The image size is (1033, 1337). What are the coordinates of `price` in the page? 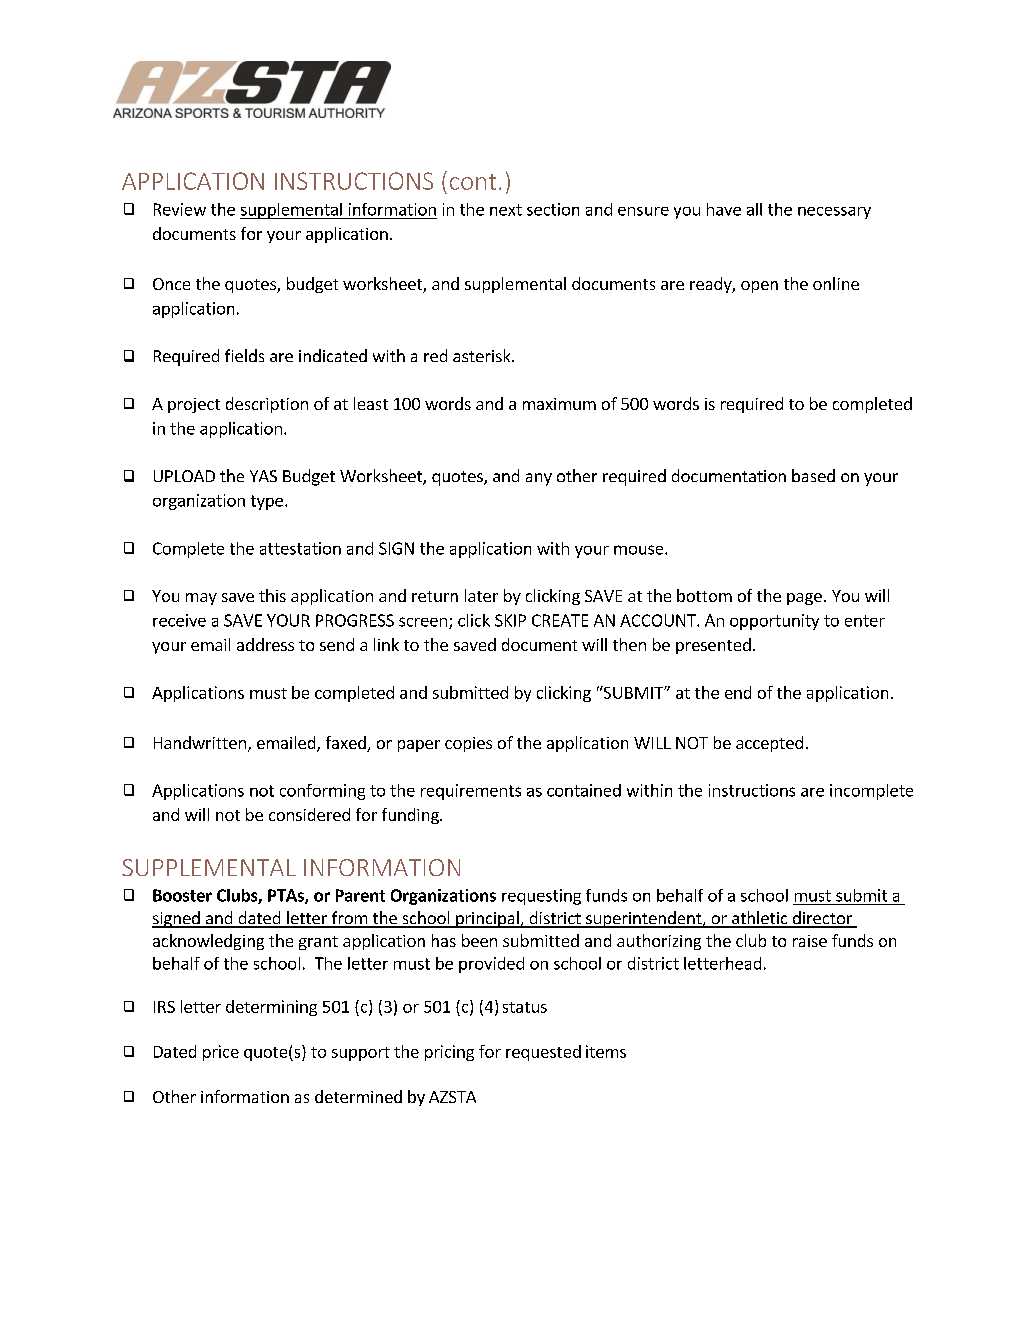 It's located at (221, 1053).
